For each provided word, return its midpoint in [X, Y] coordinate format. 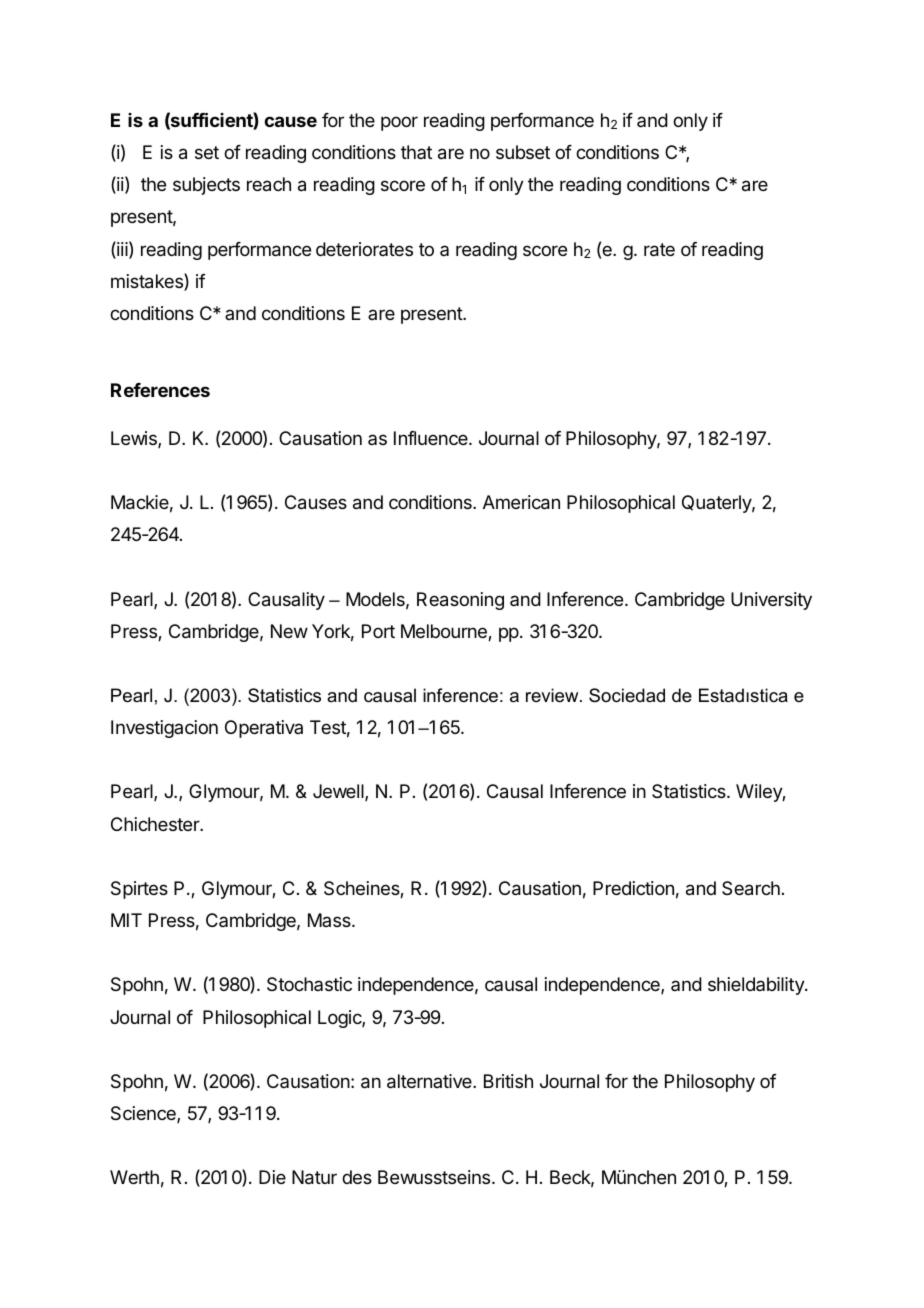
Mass [330, 920]
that [416, 152]
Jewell [339, 792]
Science [144, 1114]
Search [751, 888]
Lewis [135, 439]
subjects [206, 186]
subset [523, 152]
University [771, 601]
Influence [432, 438]
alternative [430, 1081]
